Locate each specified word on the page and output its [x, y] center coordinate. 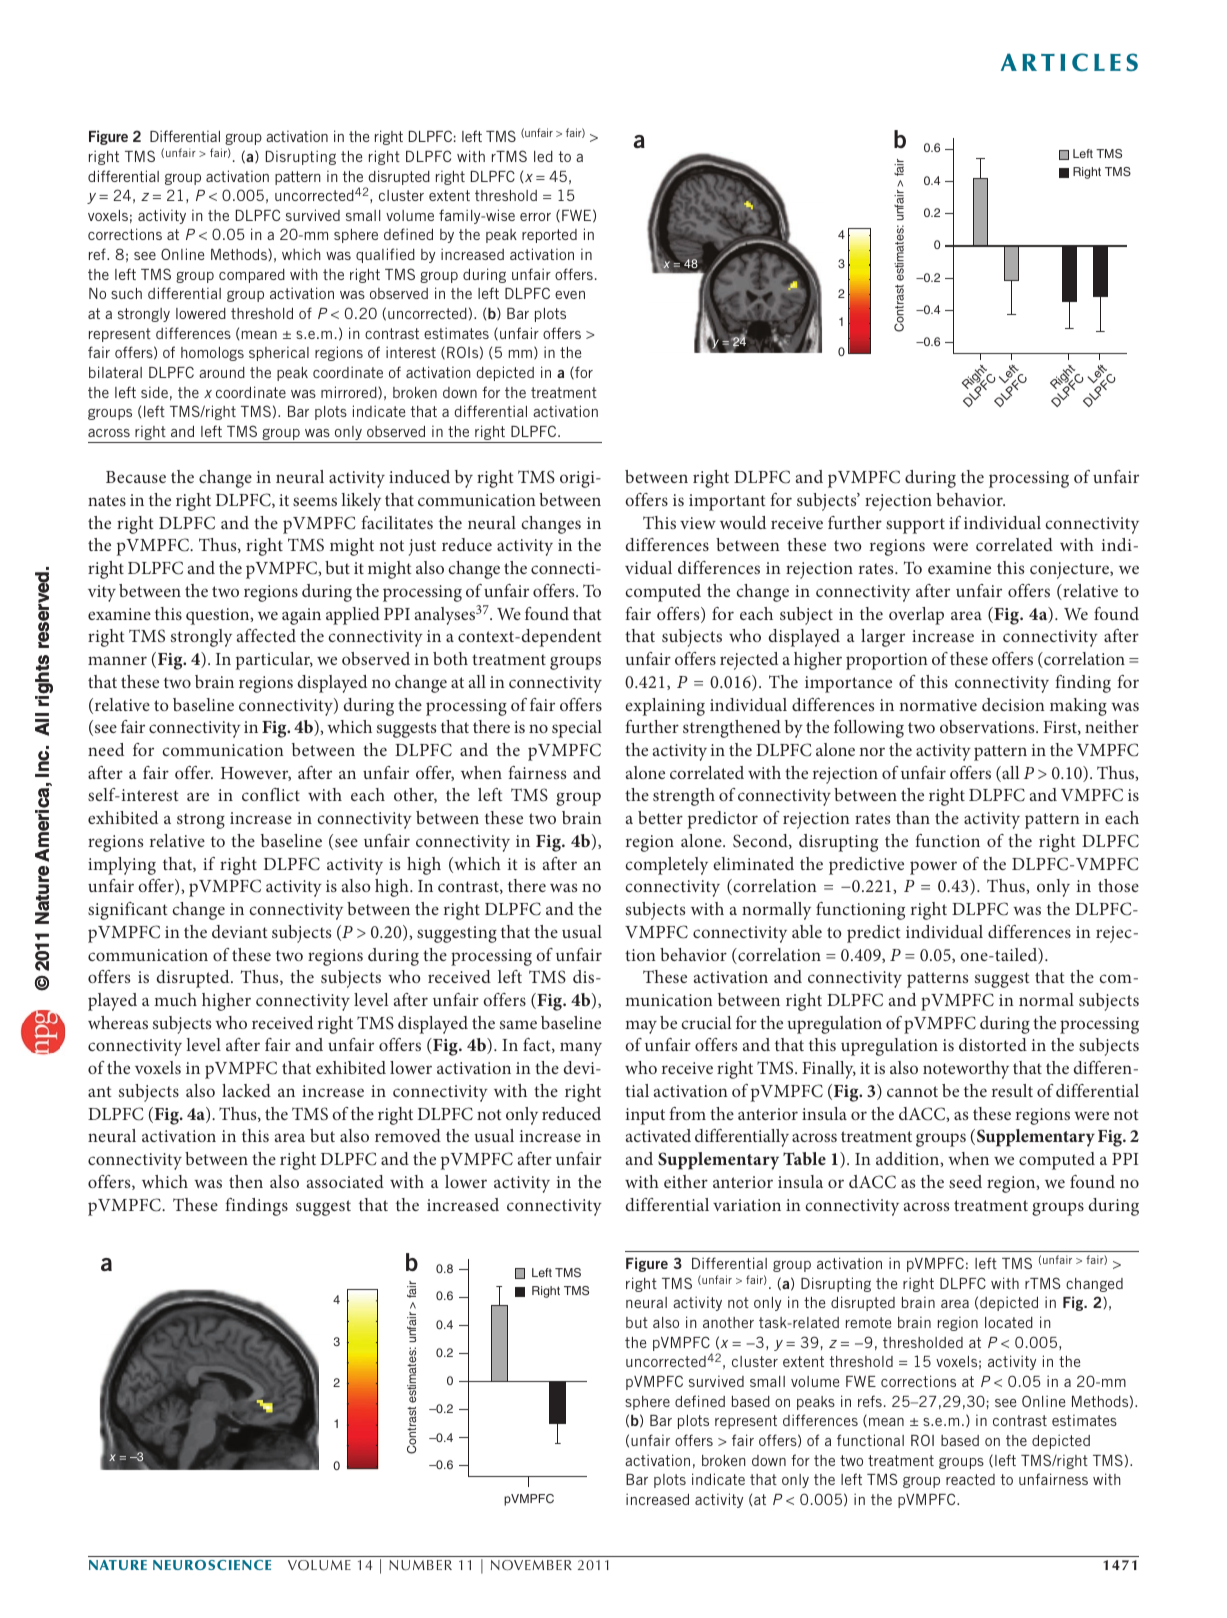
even [570, 295]
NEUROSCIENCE [212, 1565]
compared [252, 276]
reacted [970, 1479]
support [915, 526]
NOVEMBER [531, 1565]
